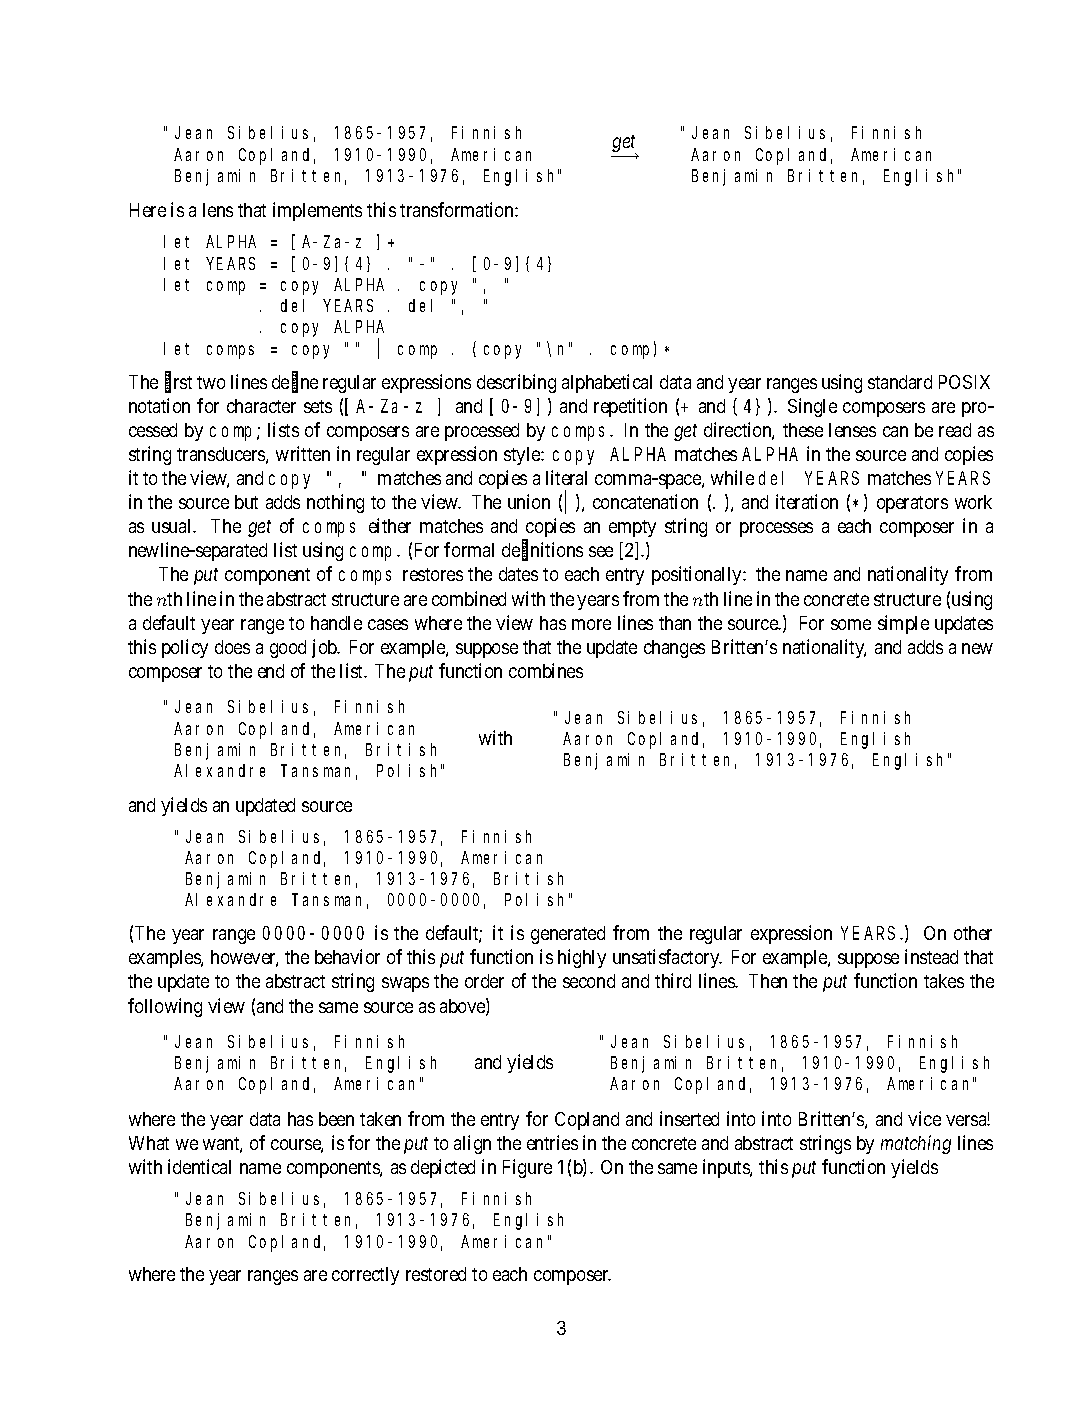  I want to click on however, so click(244, 958).
